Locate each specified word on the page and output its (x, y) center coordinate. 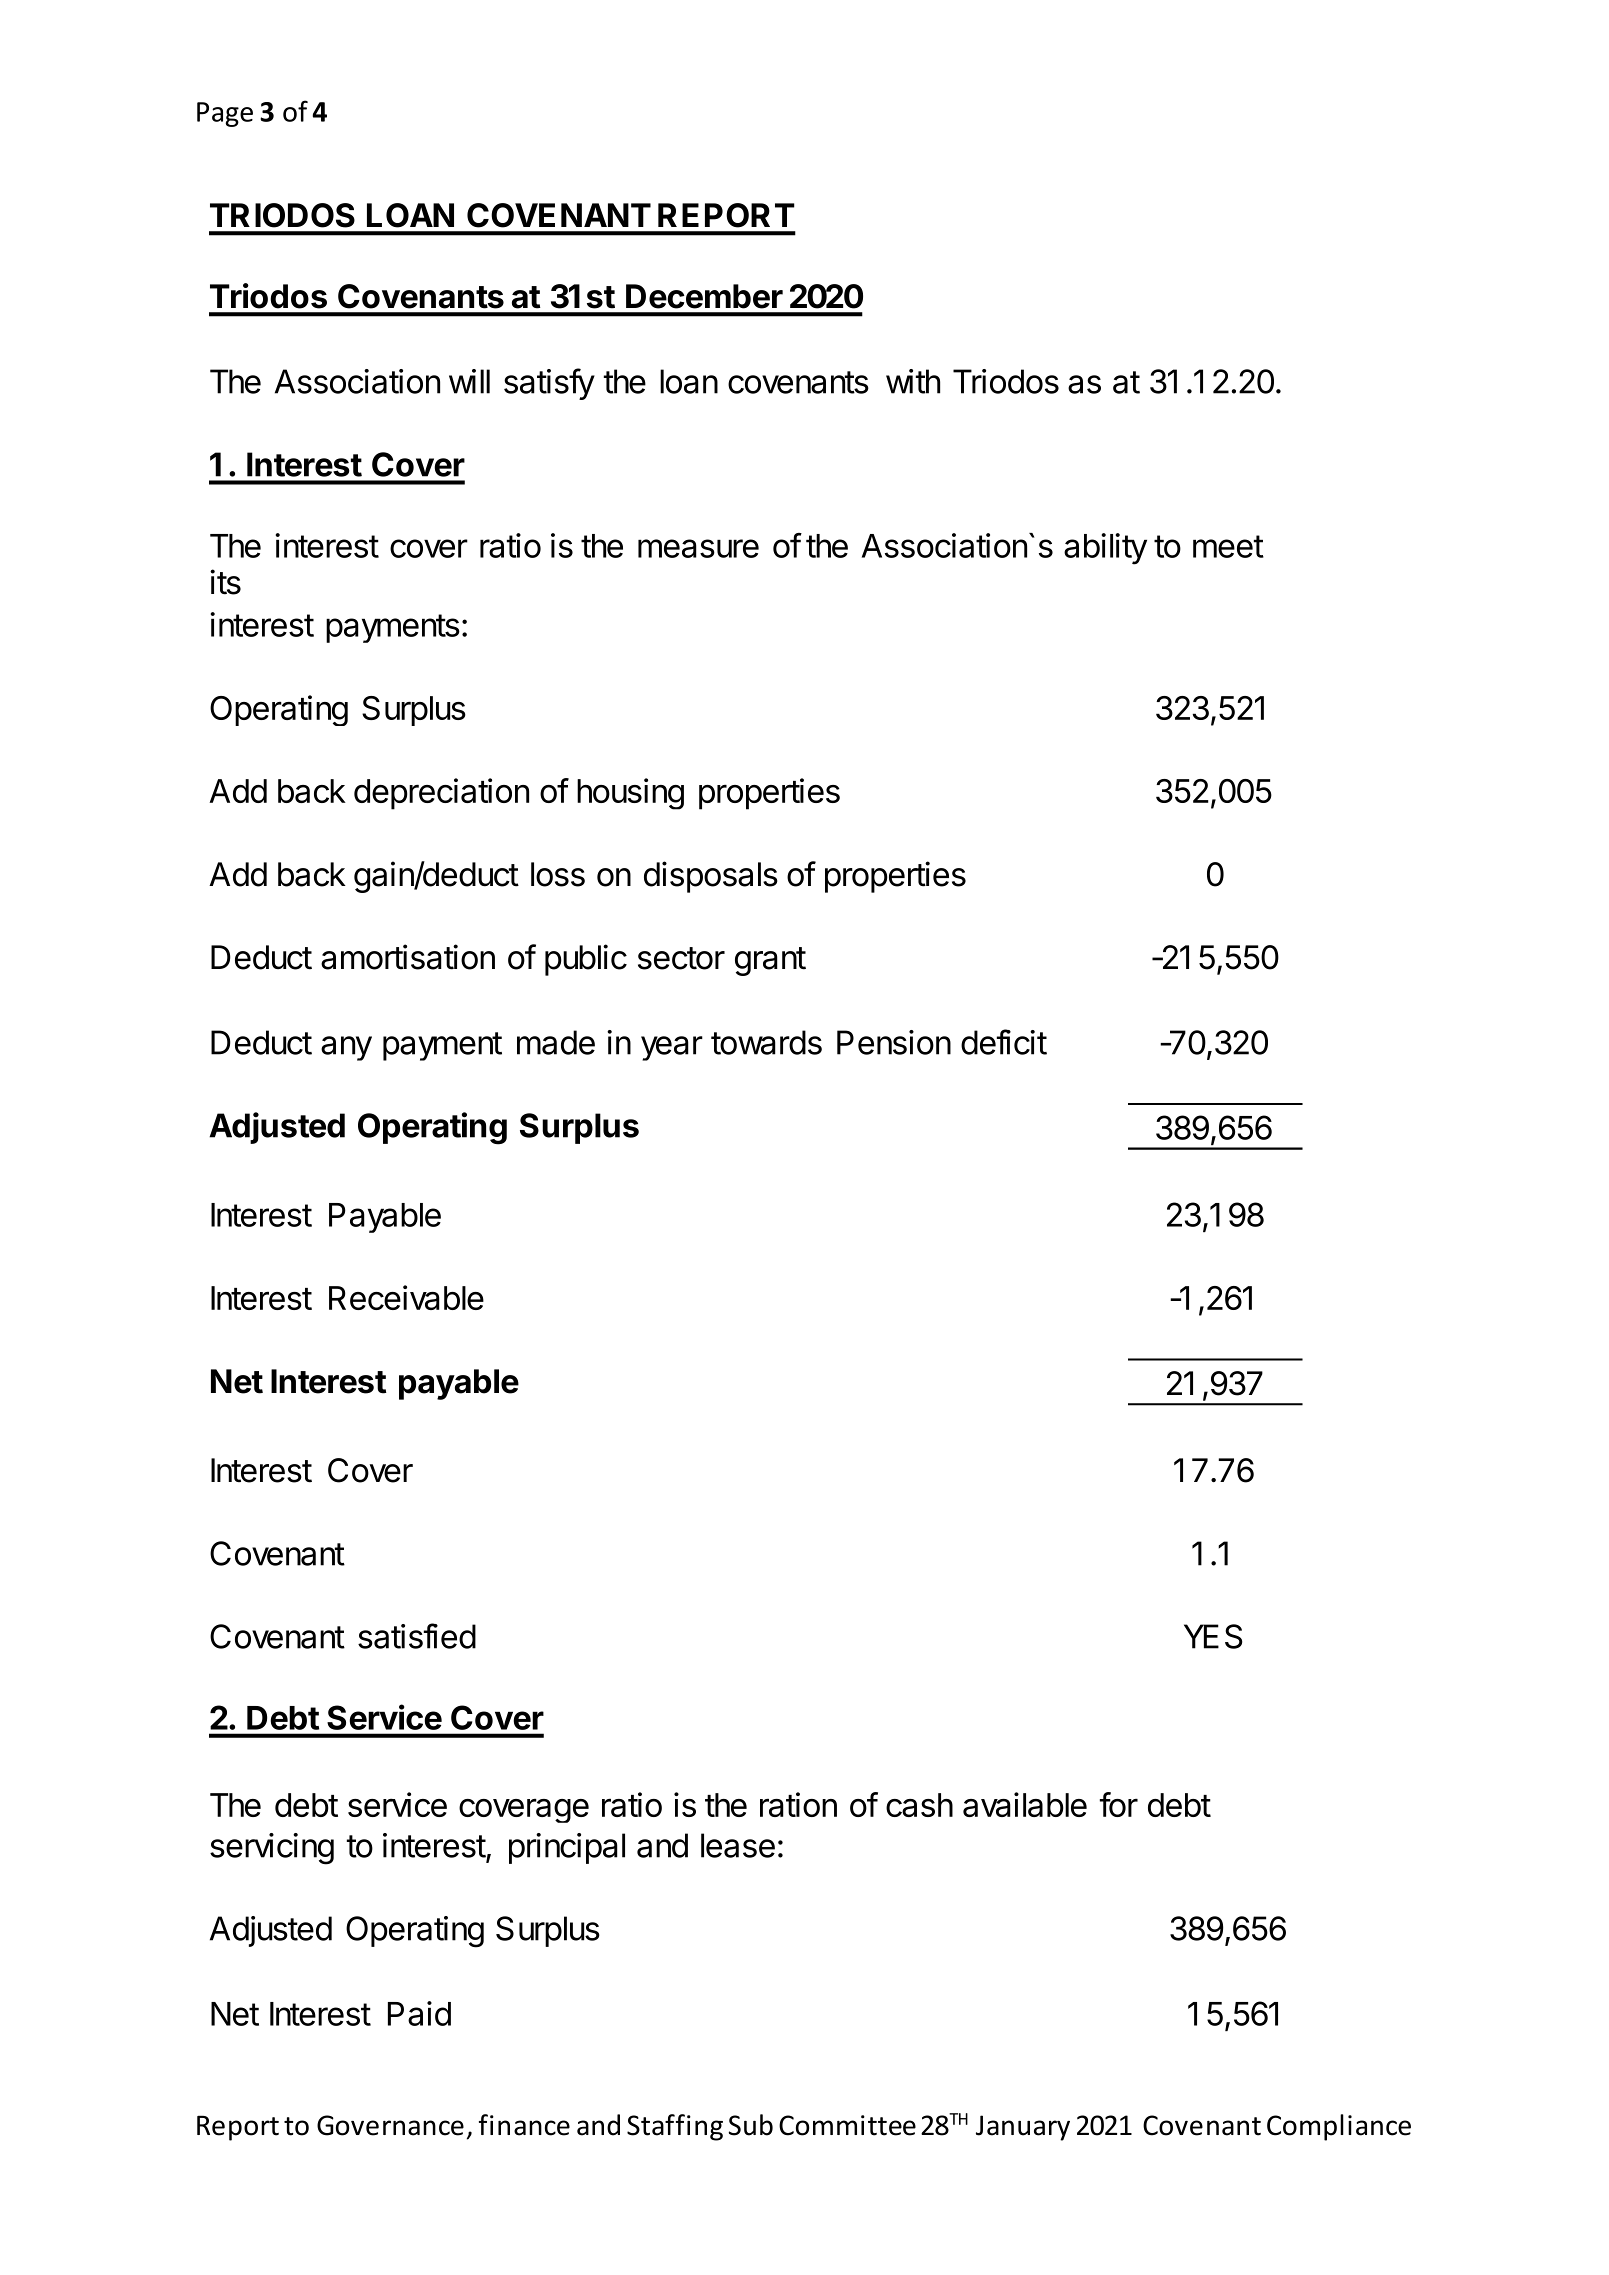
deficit (1004, 1042)
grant (770, 961)
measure (698, 548)
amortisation (408, 957)
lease (738, 1845)
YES (1213, 1636)
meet (1228, 546)
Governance (390, 2125)
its (225, 582)
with (913, 381)
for (1119, 1804)
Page (225, 114)
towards (766, 1042)
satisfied (417, 1636)
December (704, 296)
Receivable (406, 1297)
